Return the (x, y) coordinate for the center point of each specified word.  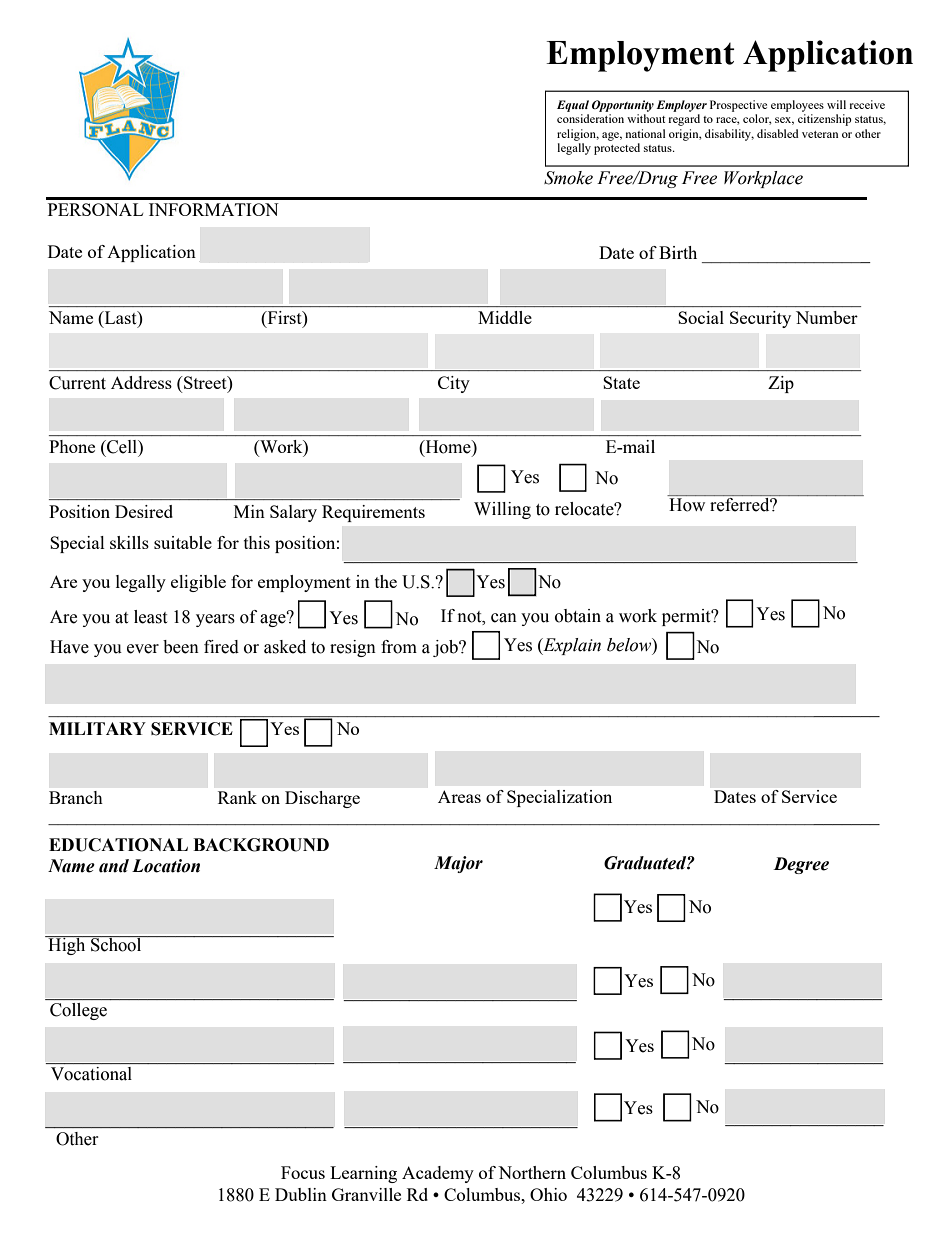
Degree (801, 865)
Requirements (373, 513)
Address (141, 382)
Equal (573, 106)
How (687, 505)
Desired (144, 511)
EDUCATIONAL (118, 845)
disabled (778, 133)
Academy (438, 1174)
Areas (459, 796)
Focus (303, 1172)
